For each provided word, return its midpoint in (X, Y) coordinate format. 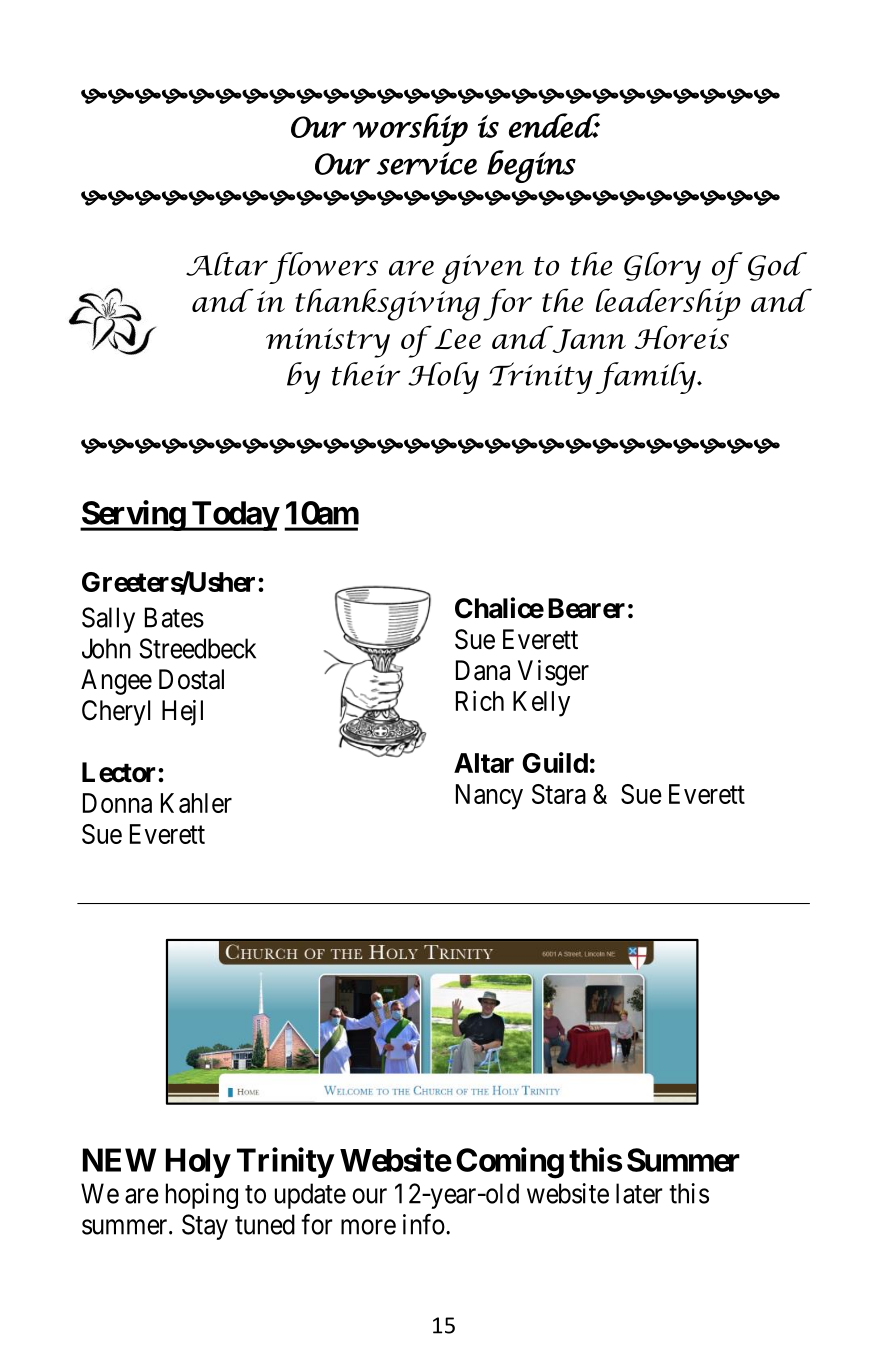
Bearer (586, 608)
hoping (202, 1196)
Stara (559, 794)
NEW (119, 1160)
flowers (323, 268)
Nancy (489, 797)
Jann (588, 340)
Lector (120, 772)
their (366, 374)
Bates (174, 617)
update (310, 1196)
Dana (483, 670)
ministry (328, 343)
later (639, 1193)
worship (410, 129)
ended (554, 125)
